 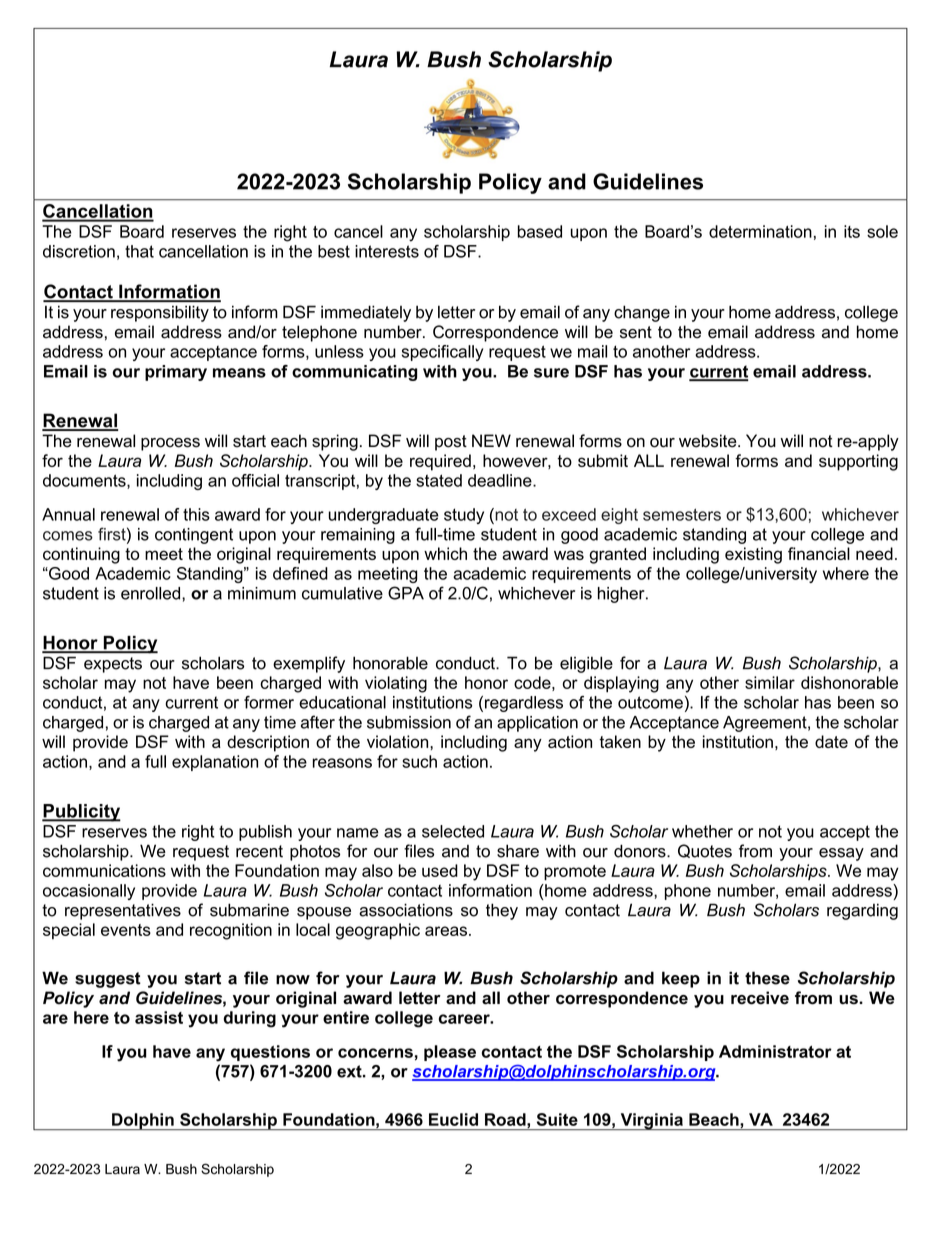 I want to click on determination, so click(x=760, y=231).
